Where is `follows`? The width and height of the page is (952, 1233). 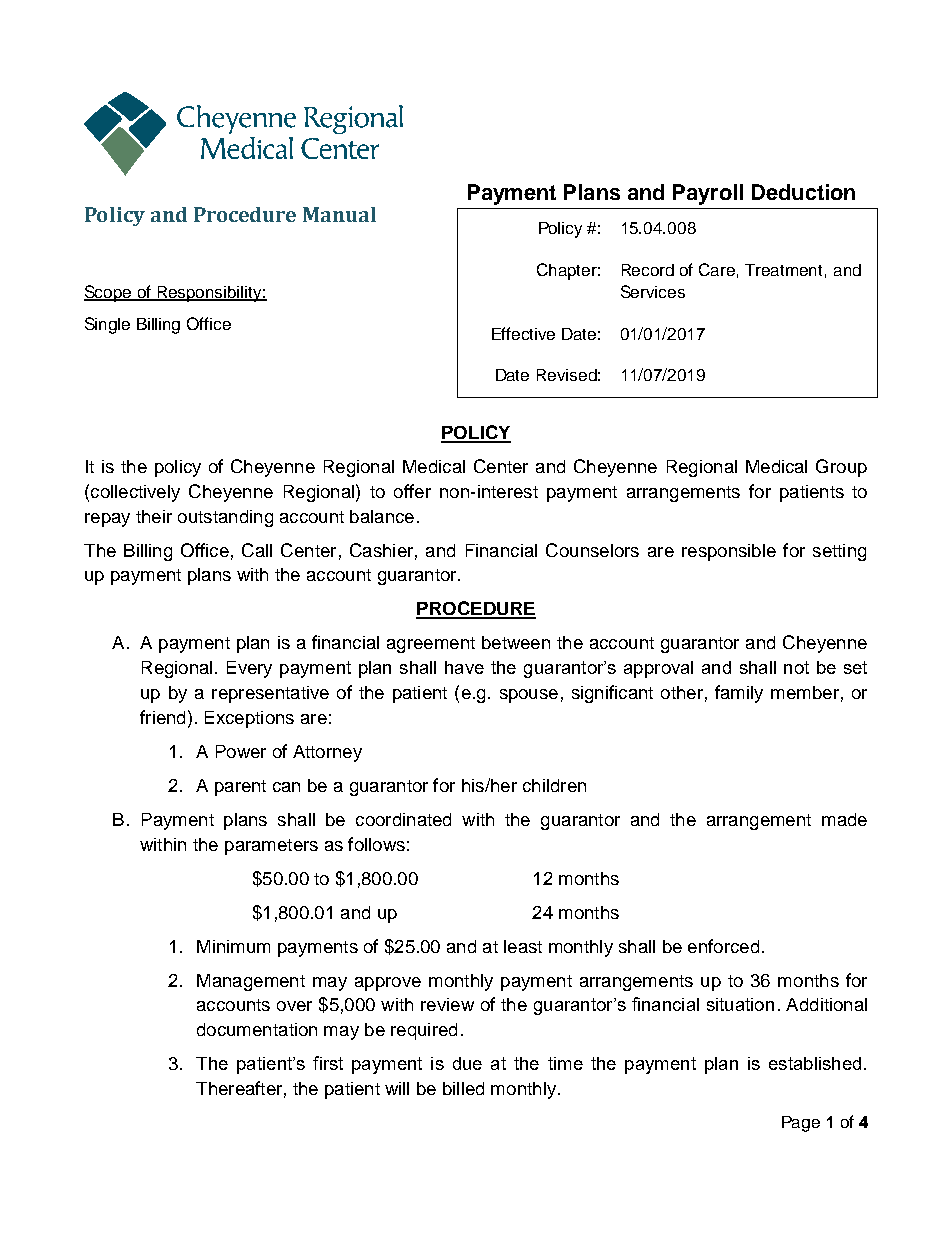
follows is located at coordinates (376, 844).
